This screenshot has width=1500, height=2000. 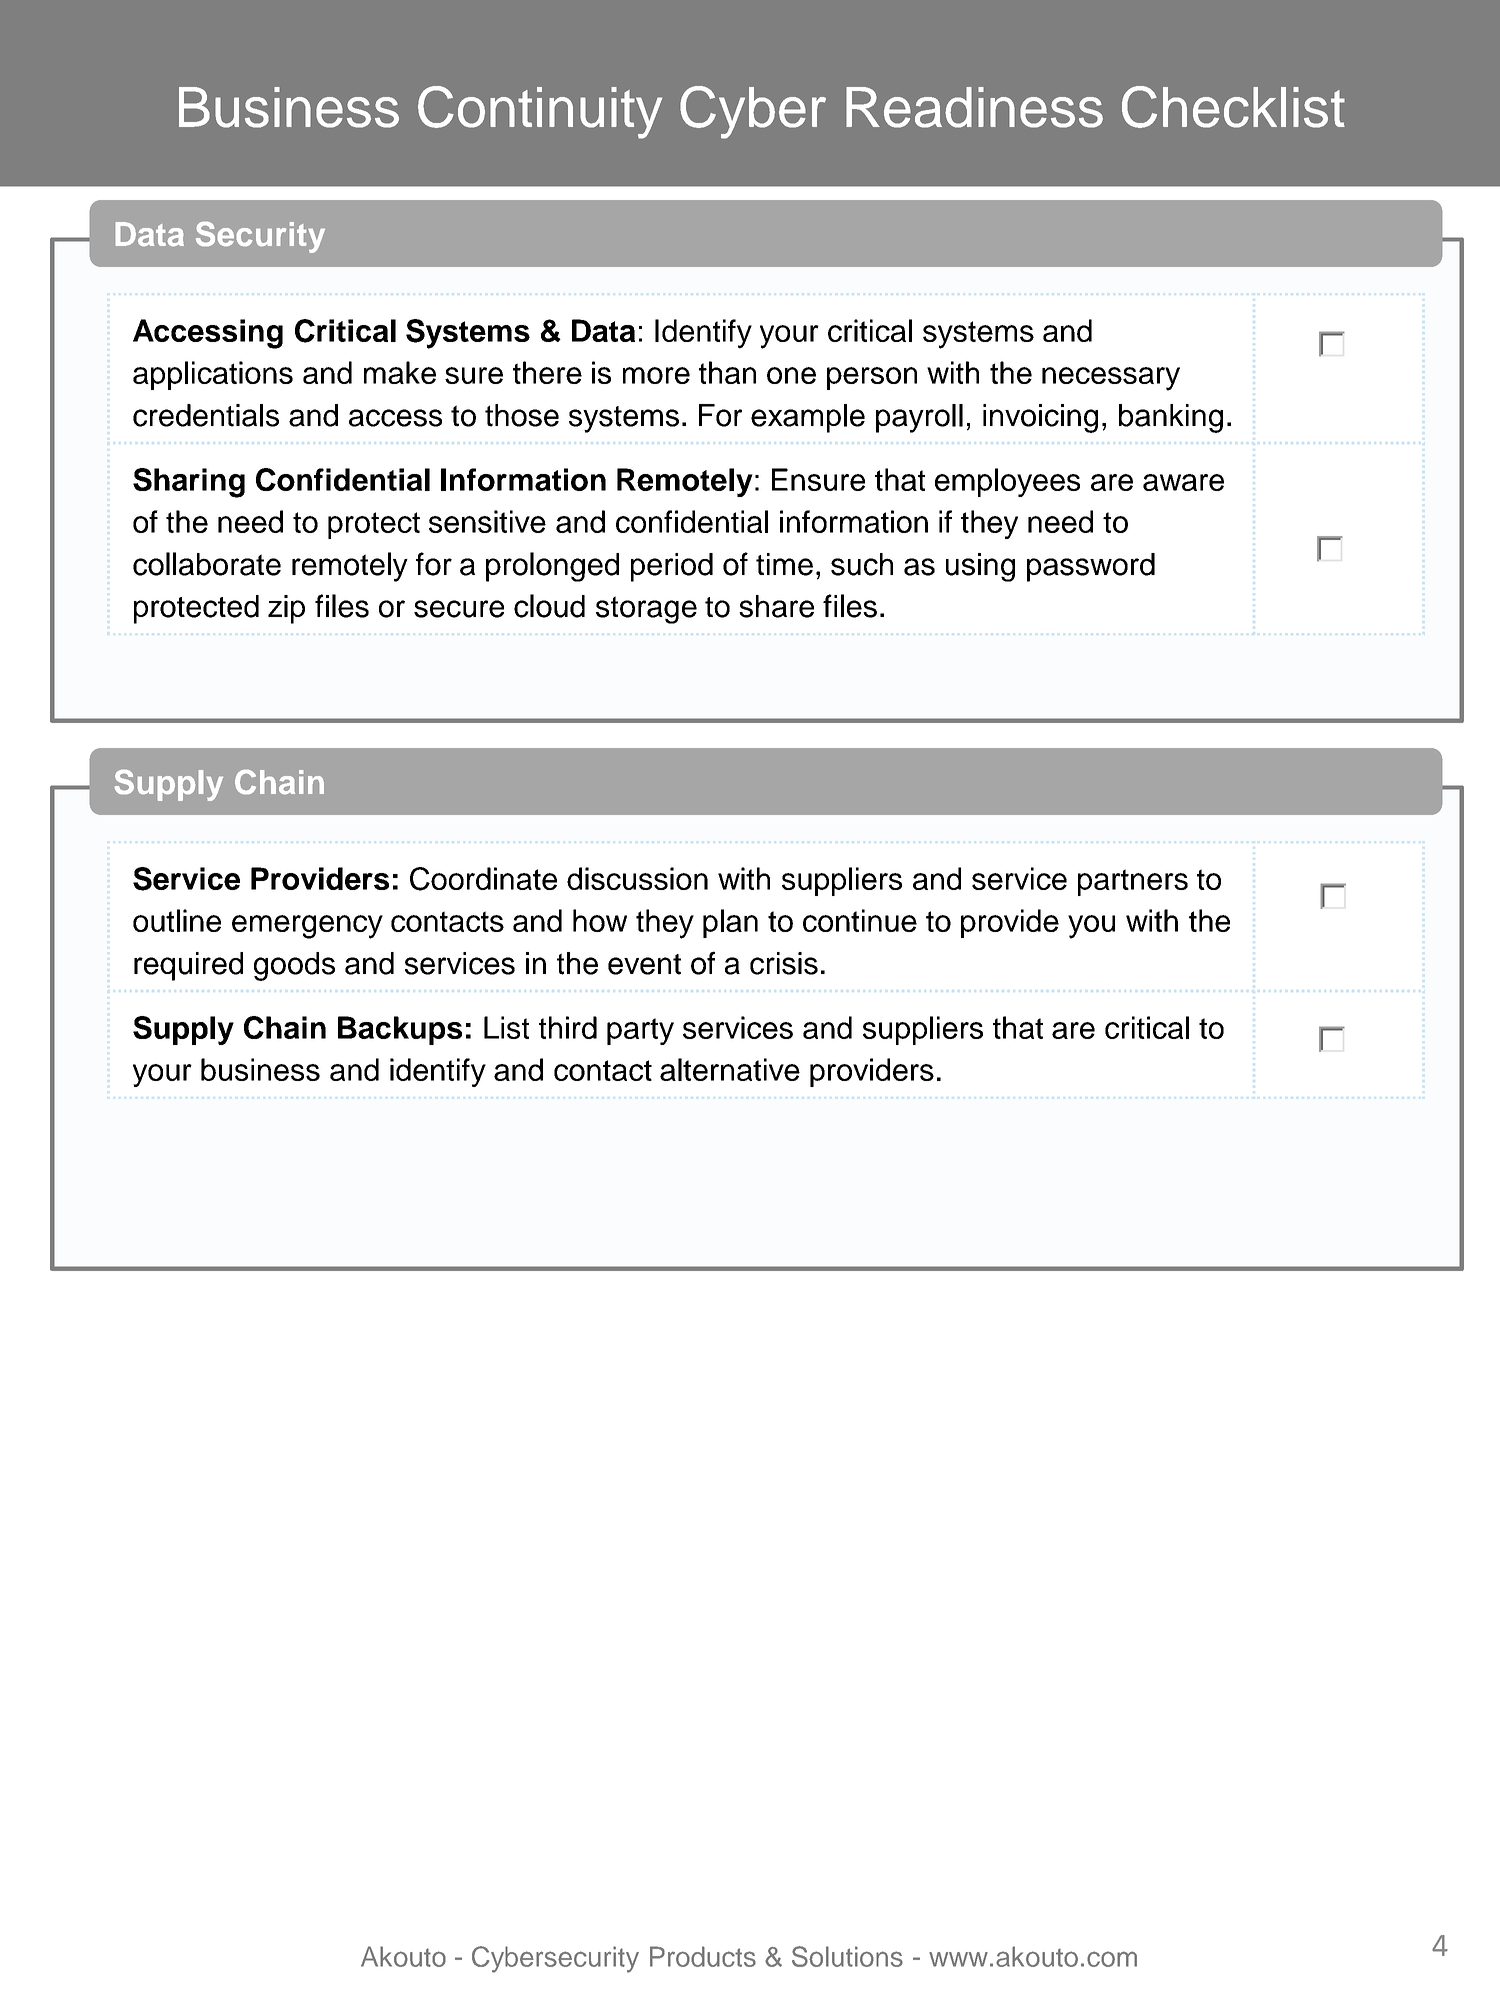 What do you see at coordinates (294, 966) in the screenshot?
I see `goods` at bounding box center [294, 966].
